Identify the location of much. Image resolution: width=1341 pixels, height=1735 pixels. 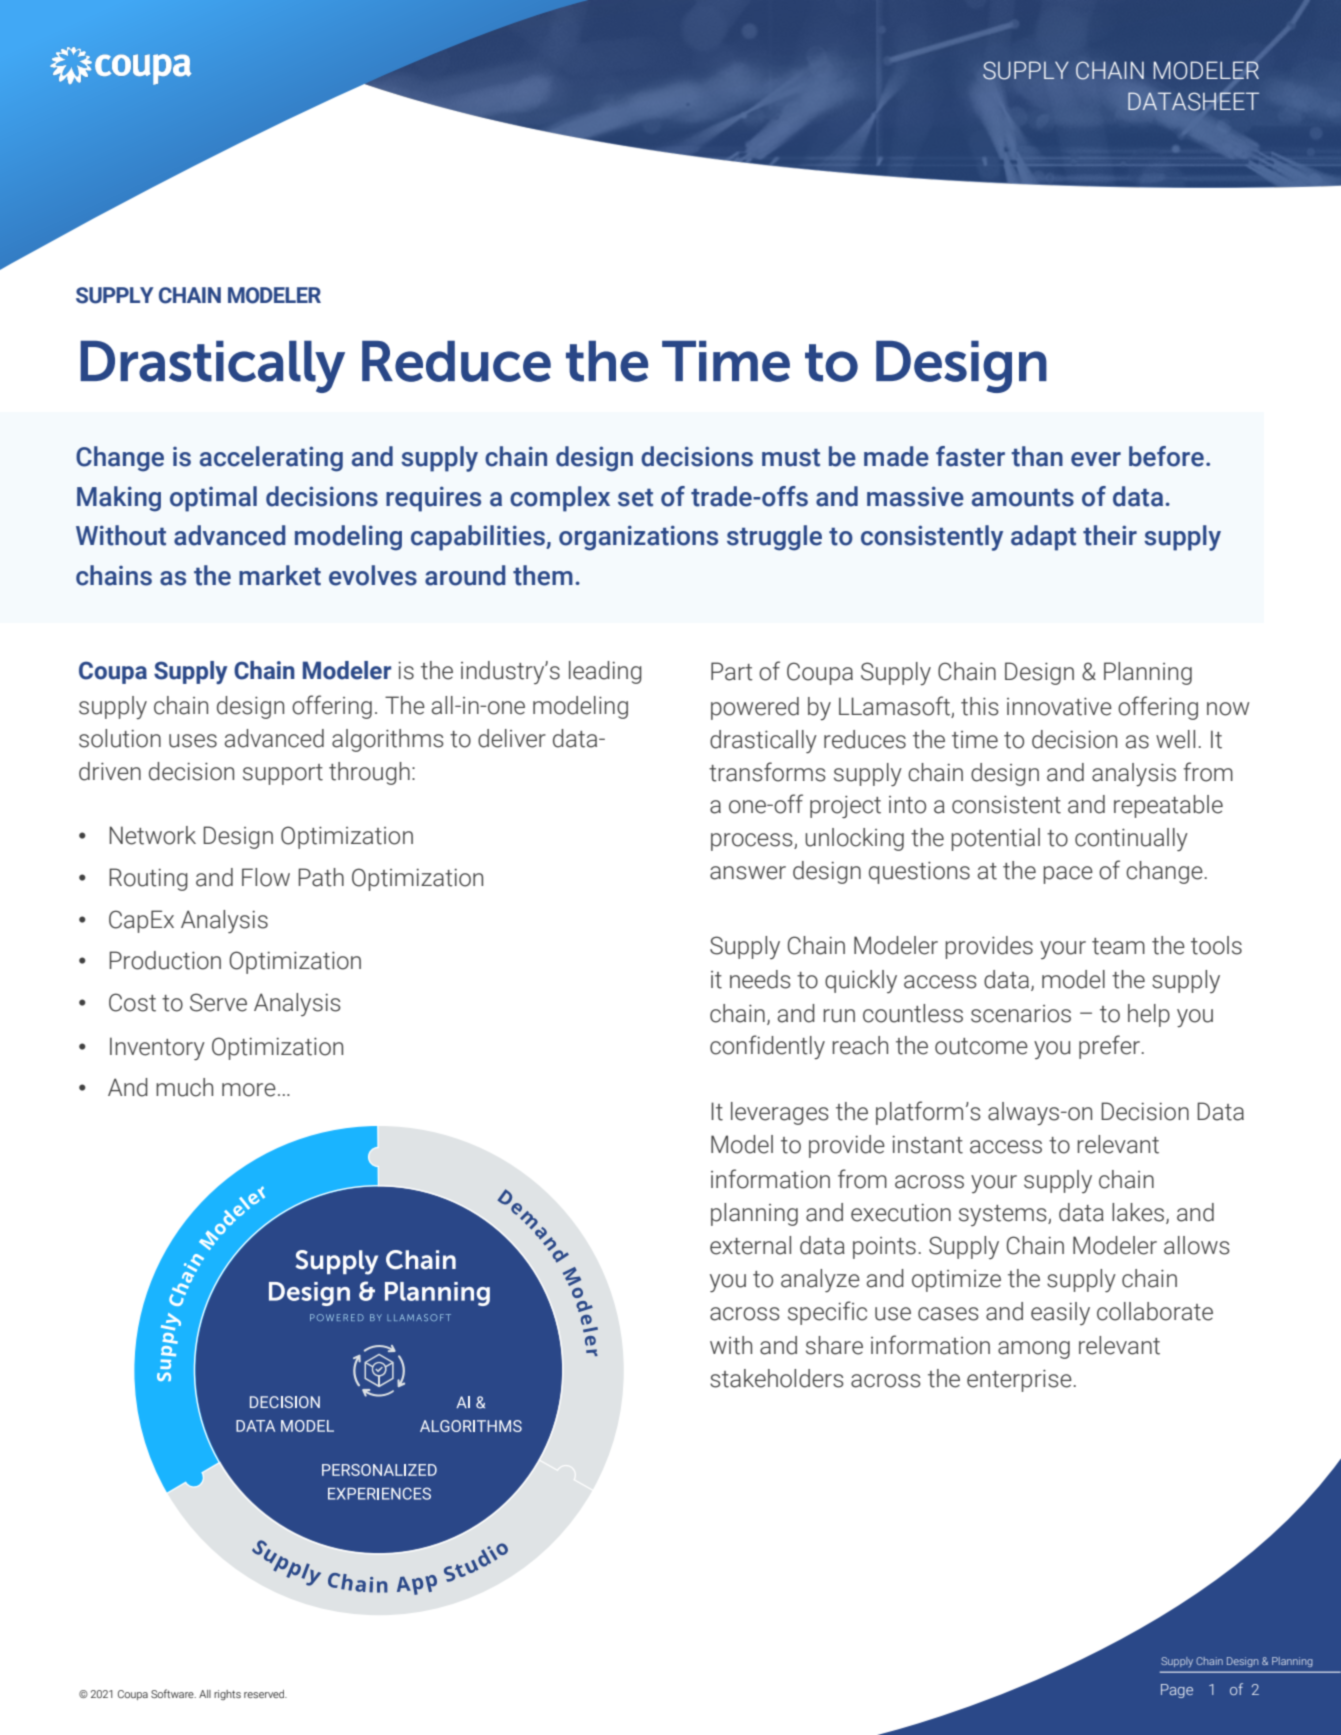
(184, 1087).
